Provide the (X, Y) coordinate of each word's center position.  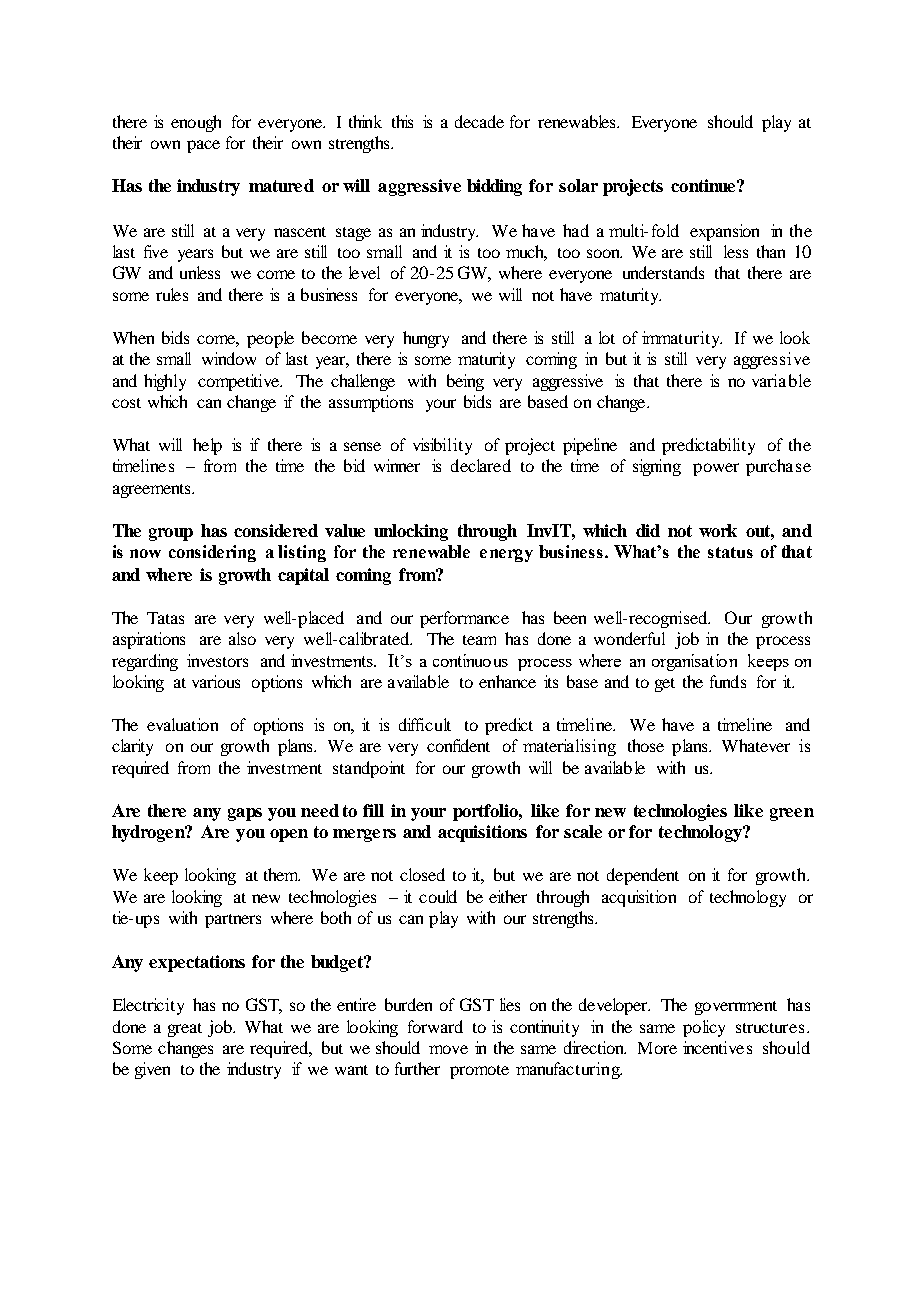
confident (458, 745)
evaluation (182, 724)
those (646, 745)
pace (203, 146)
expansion (724, 232)
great (185, 1030)
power (716, 469)
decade (479, 121)
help (207, 446)
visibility (442, 446)
